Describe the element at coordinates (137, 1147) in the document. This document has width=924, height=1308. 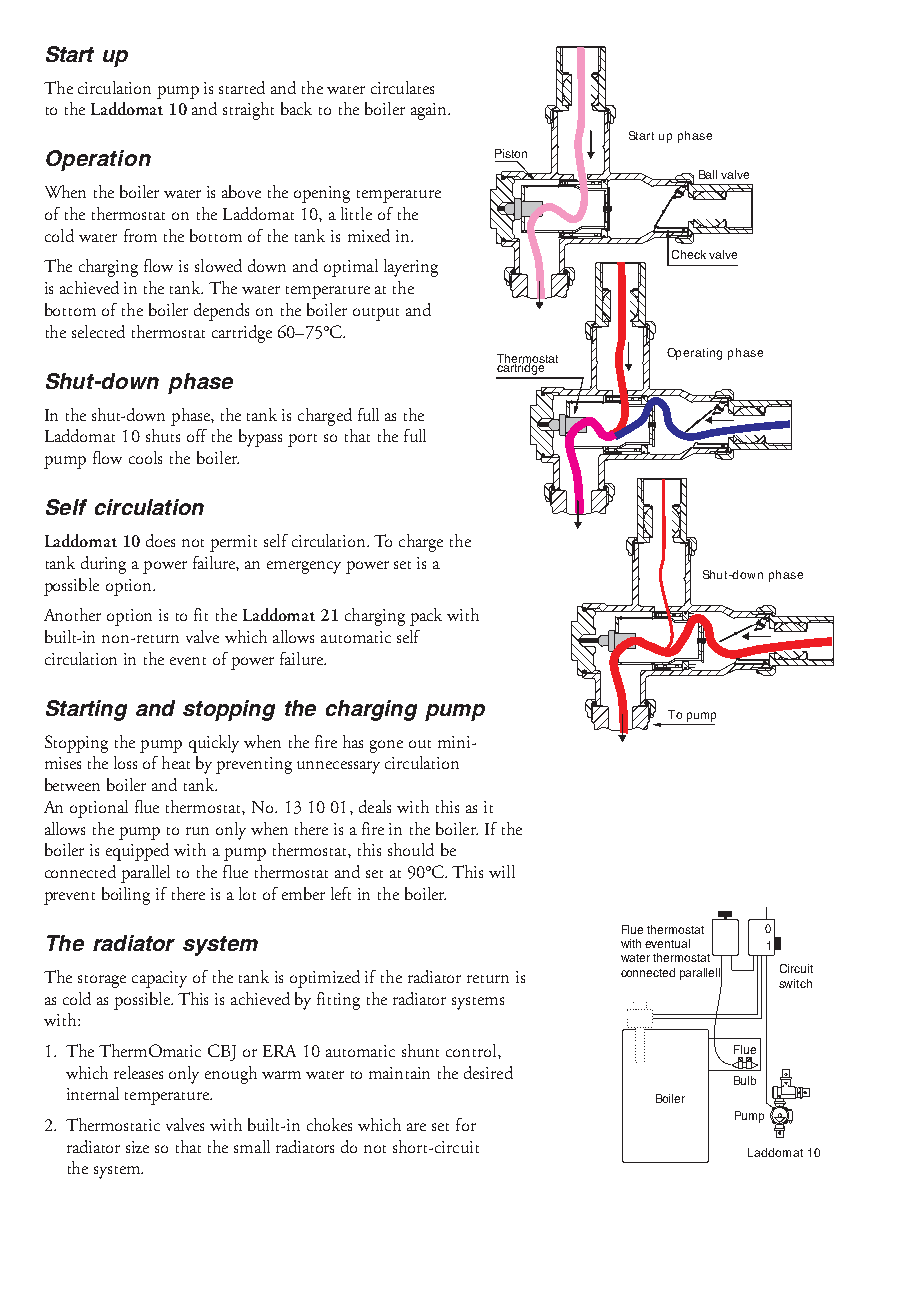
I see `size` at that location.
